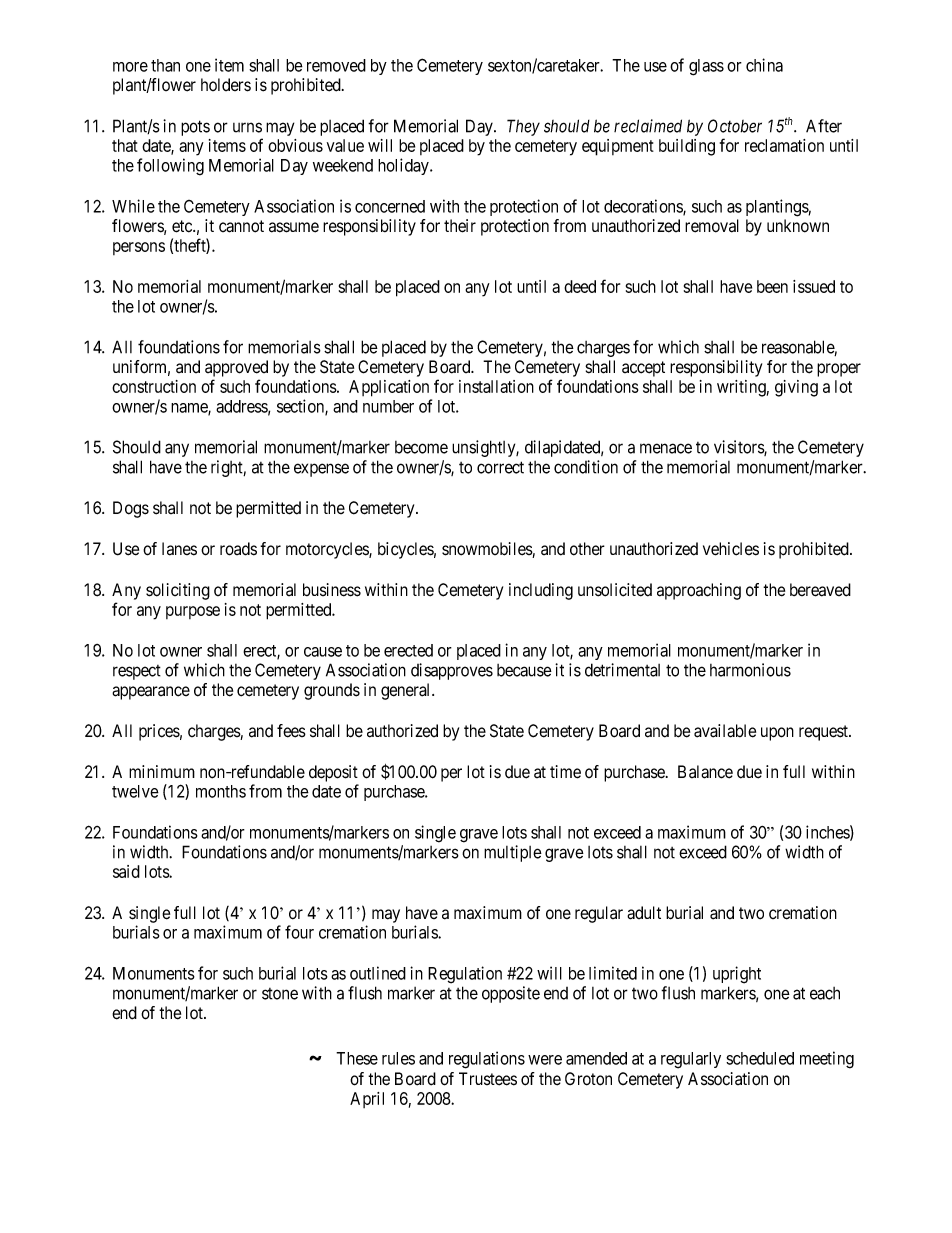 The image size is (952, 1233). Describe the element at coordinates (764, 65) in the screenshot. I see `china` at that location.
